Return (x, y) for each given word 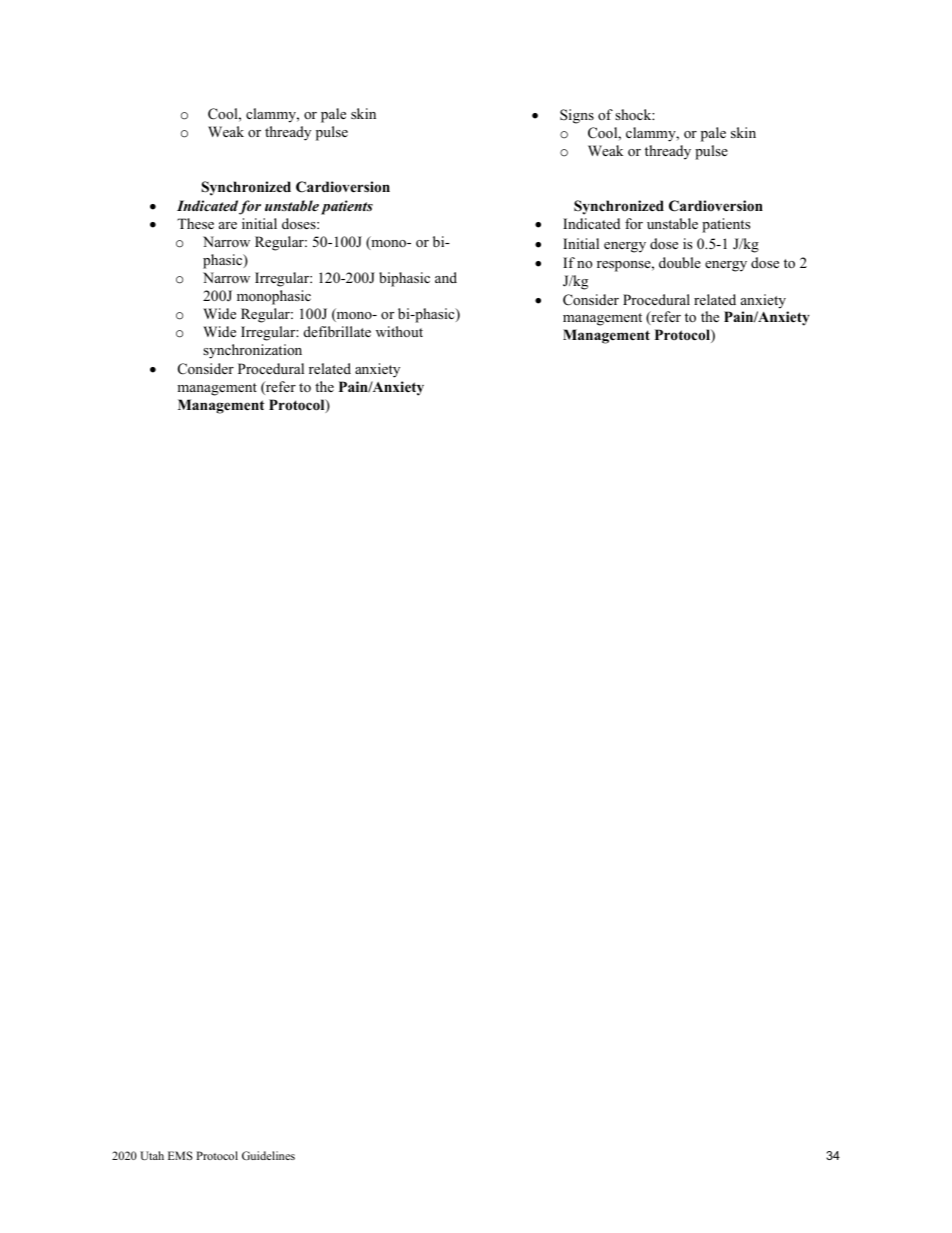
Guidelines (268, 1155)
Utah (152, 1155)
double (680, 262)
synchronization (252, 351)
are (228, 225)
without (399, 331)
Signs (577, 116)
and (446, 277)
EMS (180, 1155)
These (195, 223)
